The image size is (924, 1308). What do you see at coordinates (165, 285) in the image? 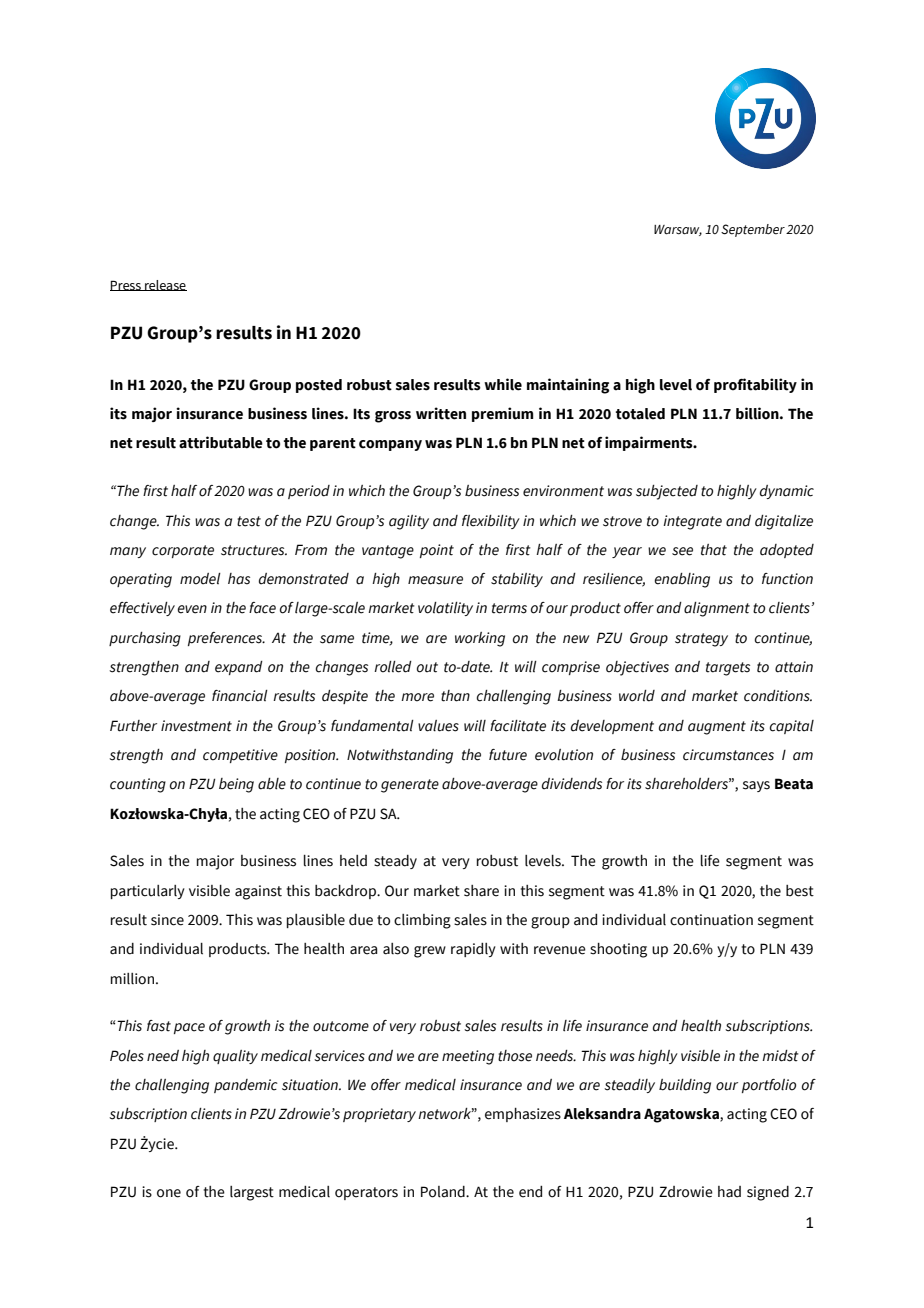
I see `release` at bounding box center [165, 285].
